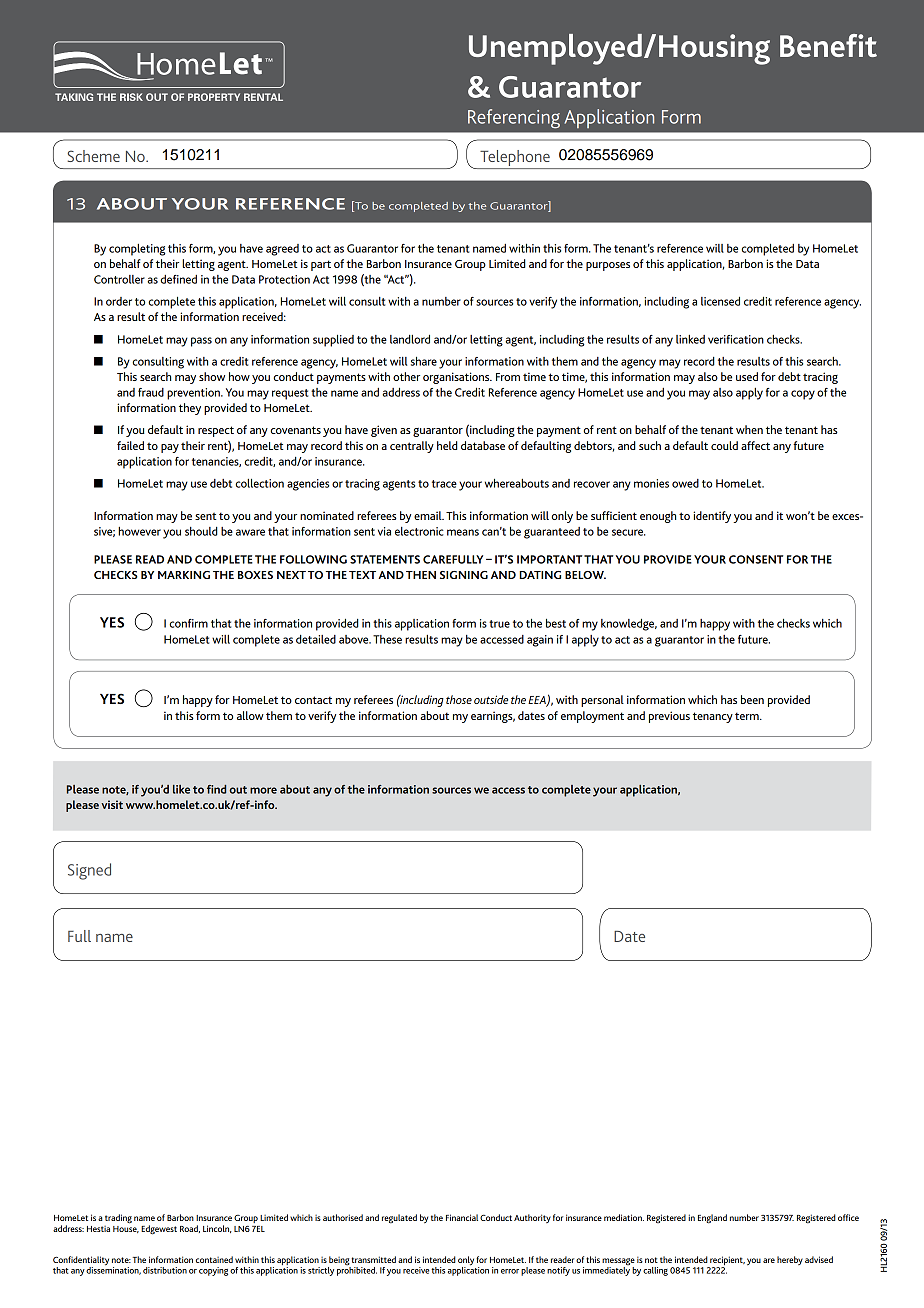  I want to click on they, so click(190, 409).
